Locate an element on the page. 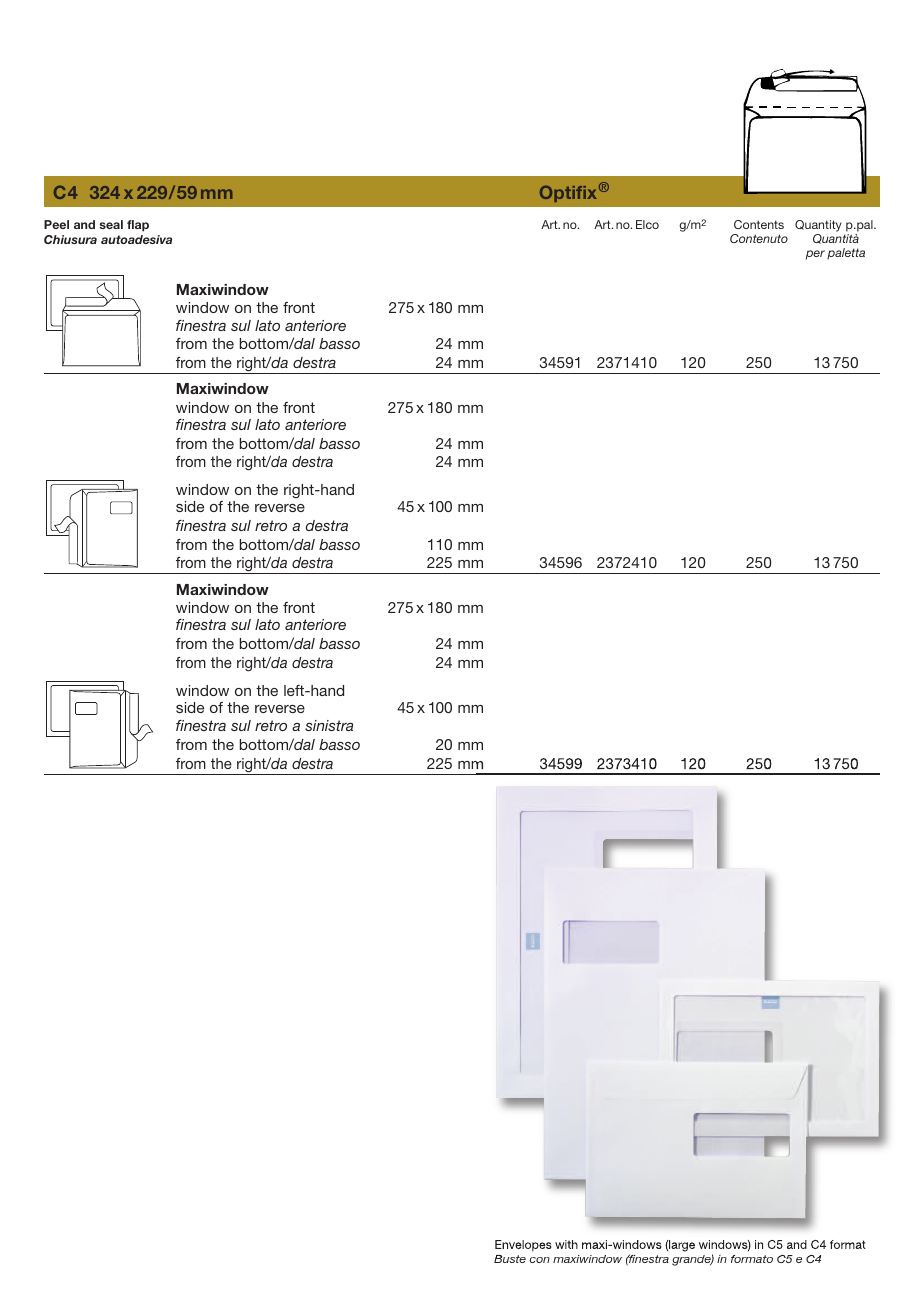 This image has height=1308, width=924. Contents is located at coordinates (759, 224).
